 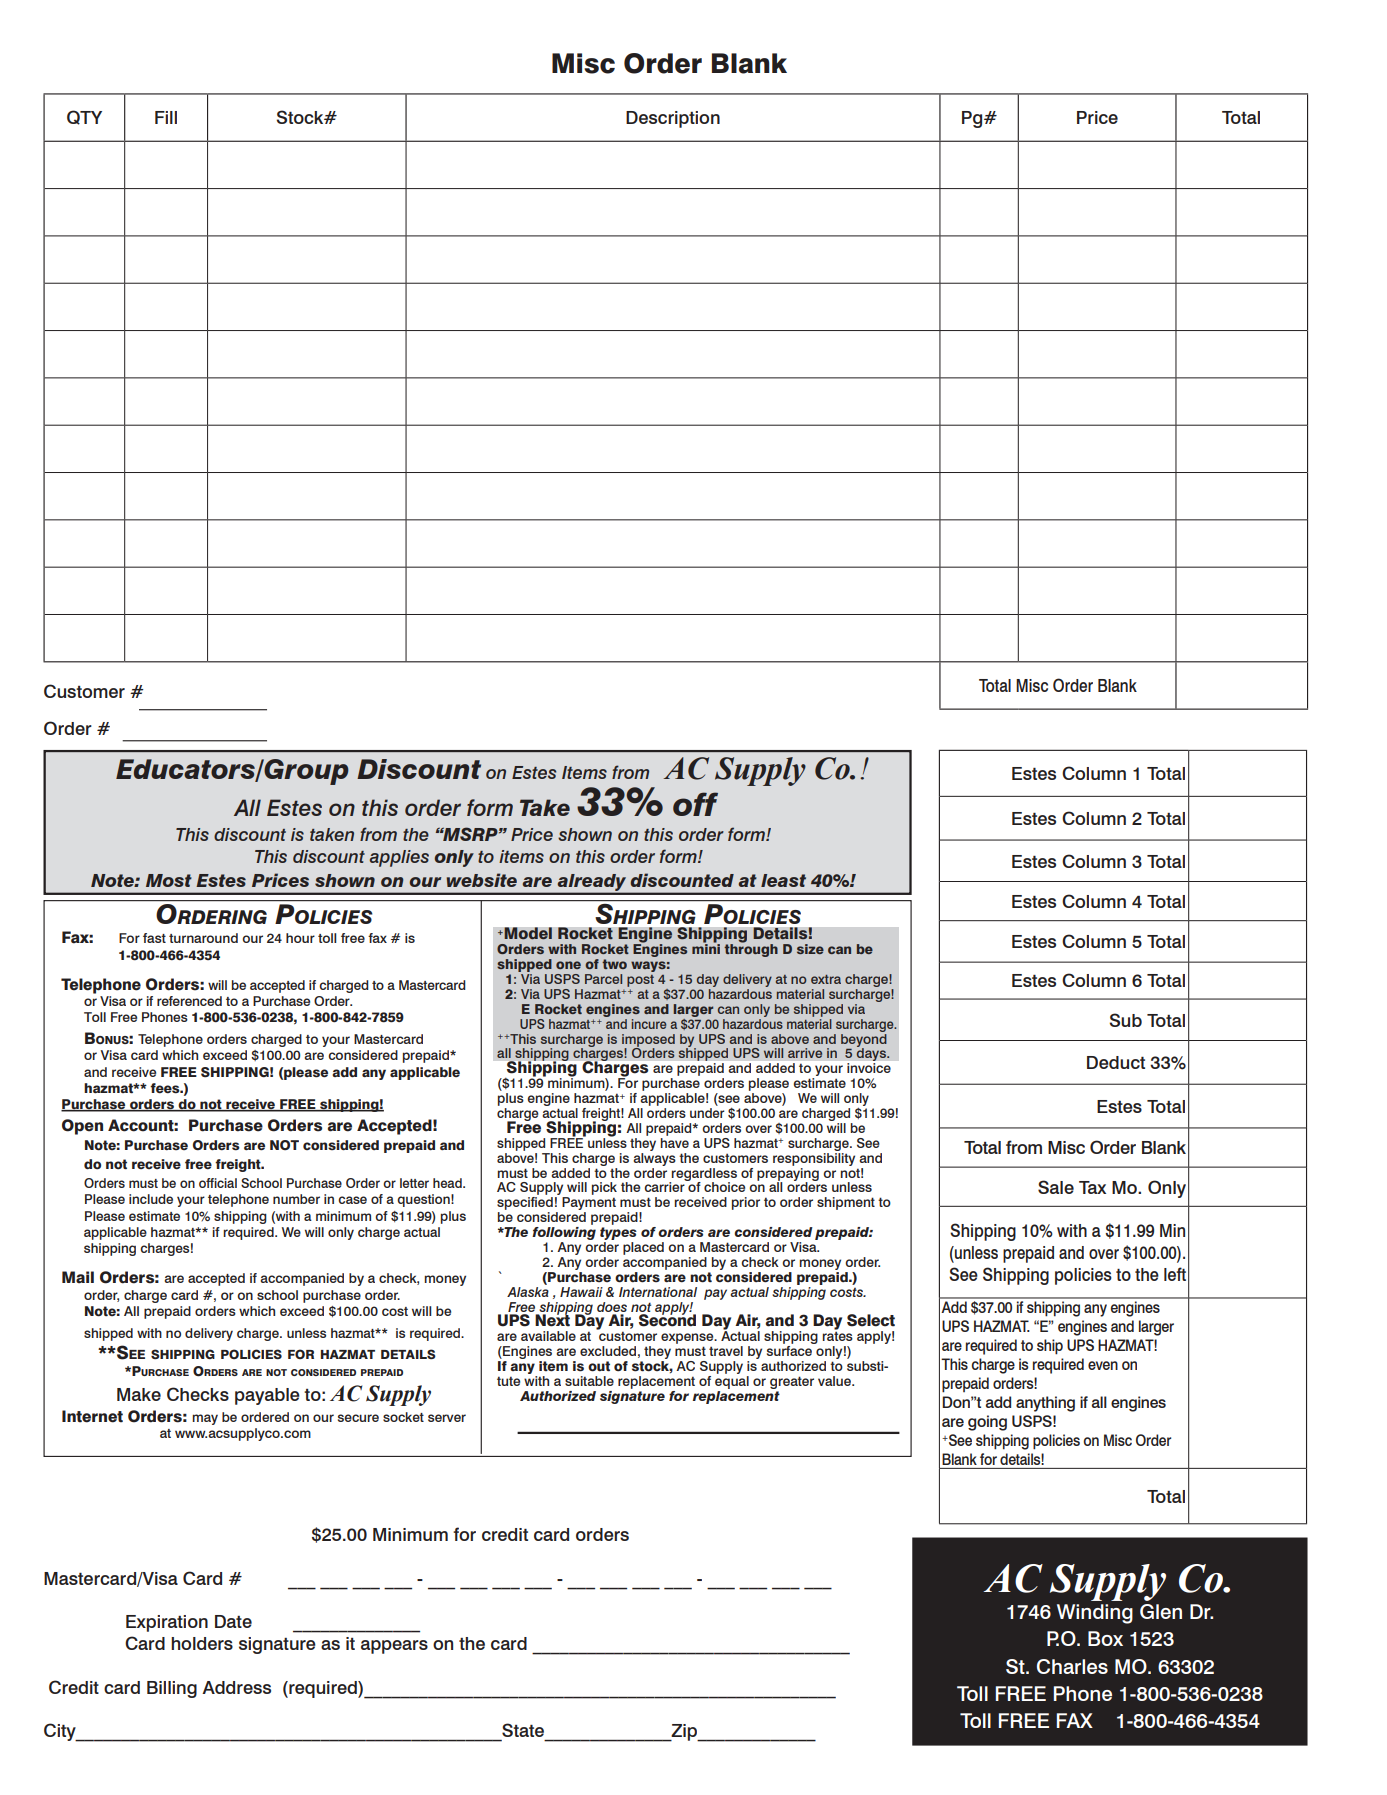 I want to click on Charles, so click(x=1072, y=1666).
